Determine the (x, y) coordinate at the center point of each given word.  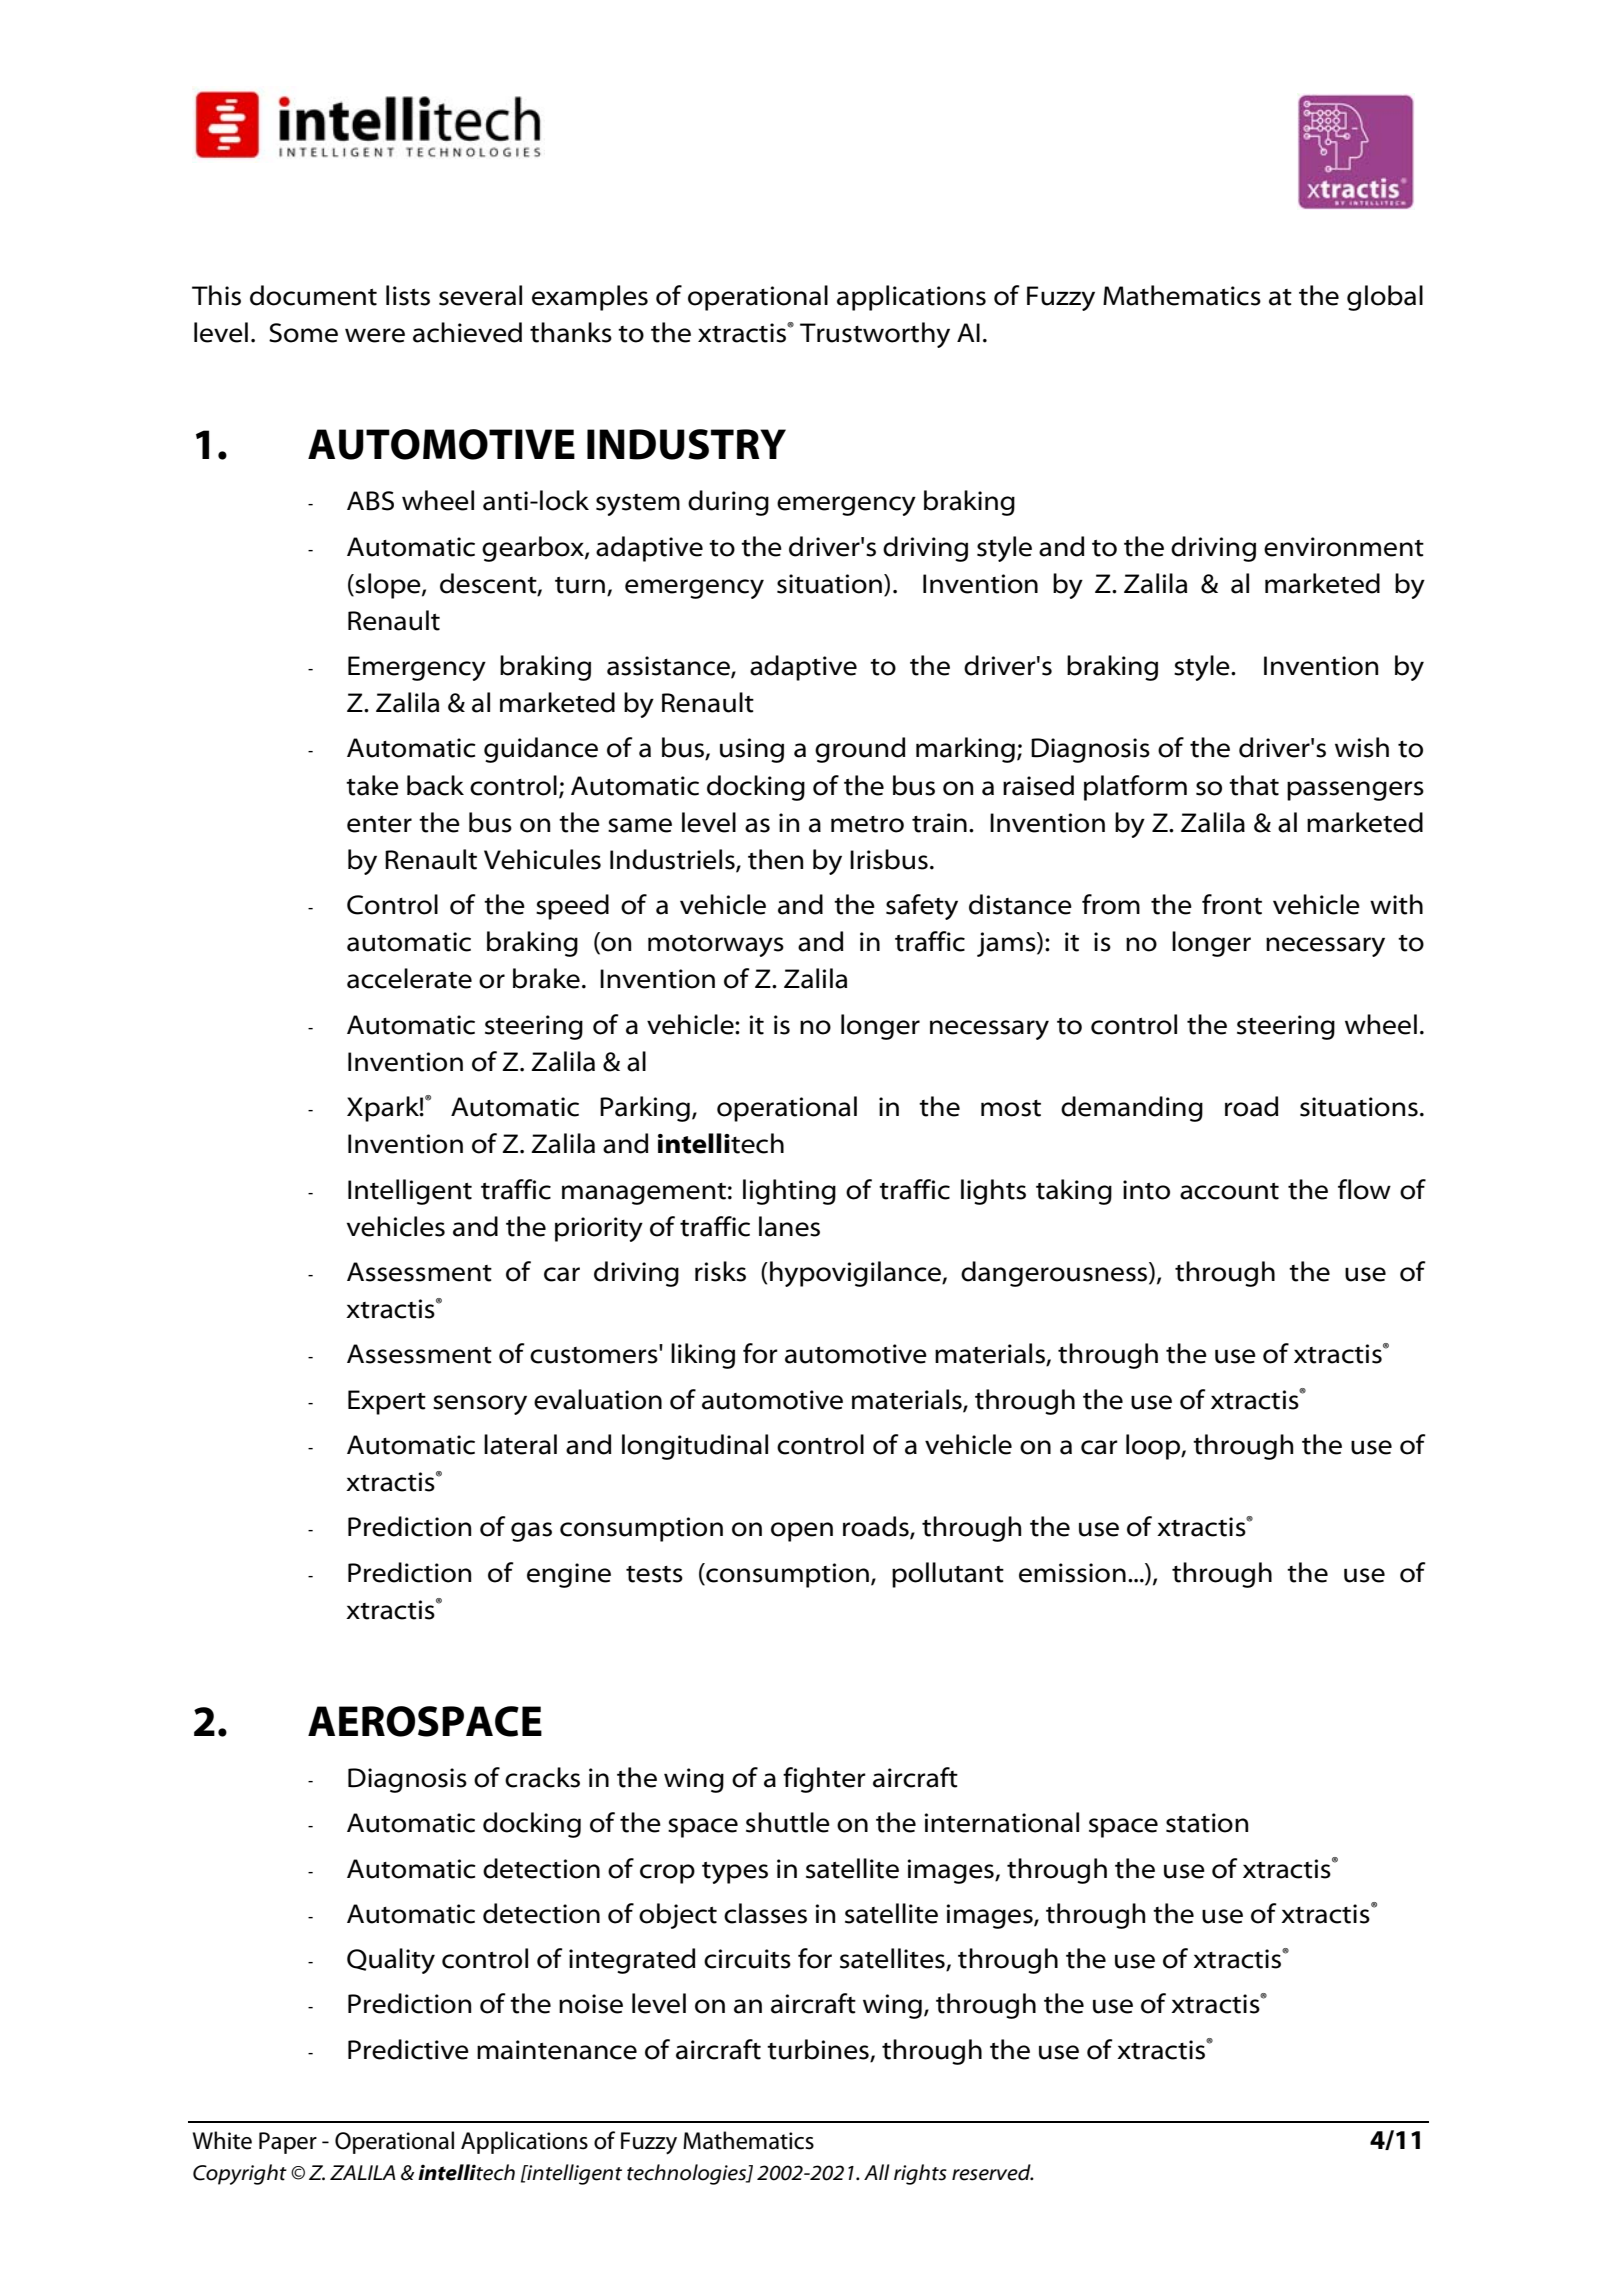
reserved (992, 2172)
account (1229, 1191)
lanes (789, 1226)
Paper (288, 2143)
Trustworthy (875, 335)
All (877, 2172)
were (375, 335)
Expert (387, 1402)
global (1385, 298)
